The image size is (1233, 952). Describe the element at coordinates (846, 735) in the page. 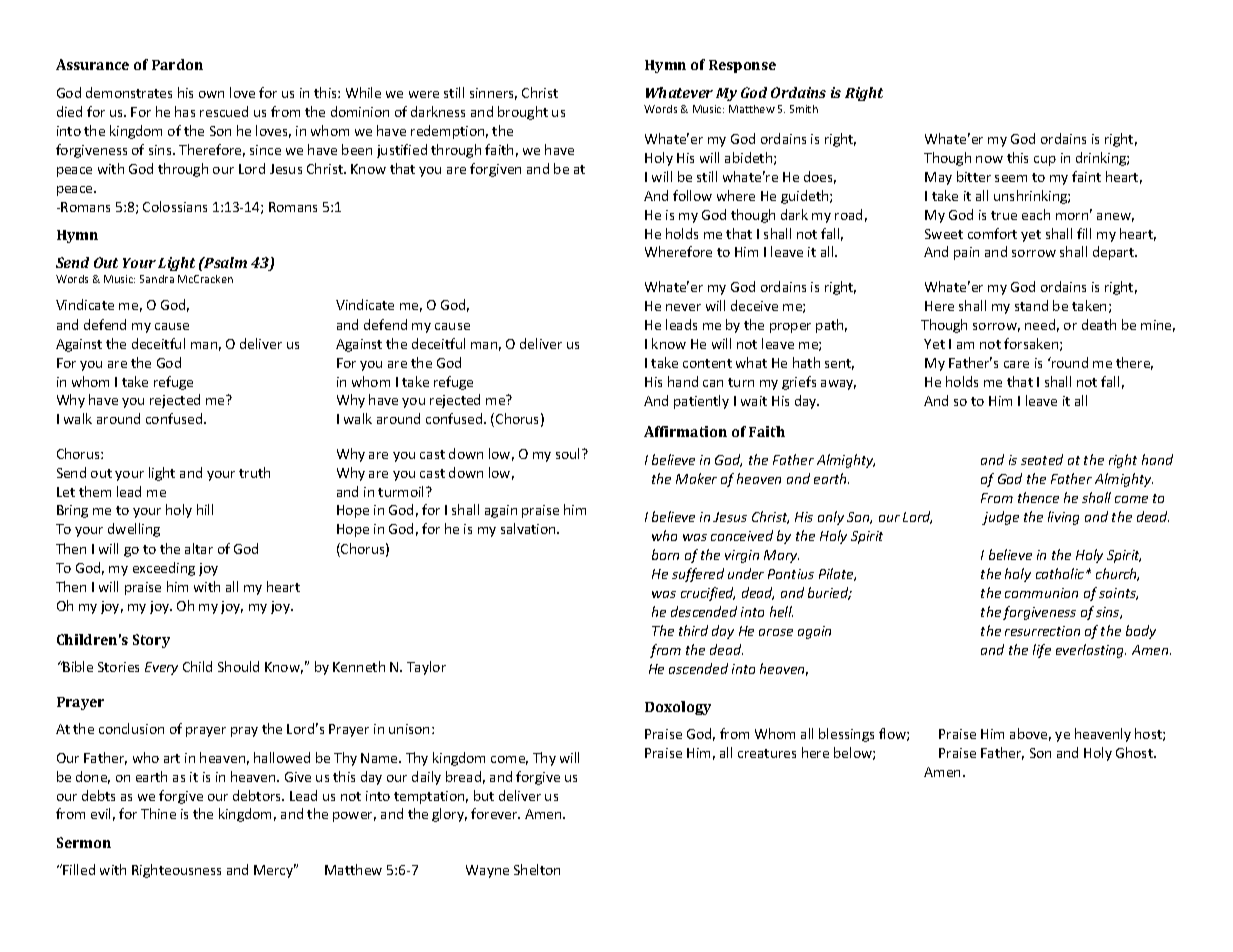

I see `blessings` at that location.
